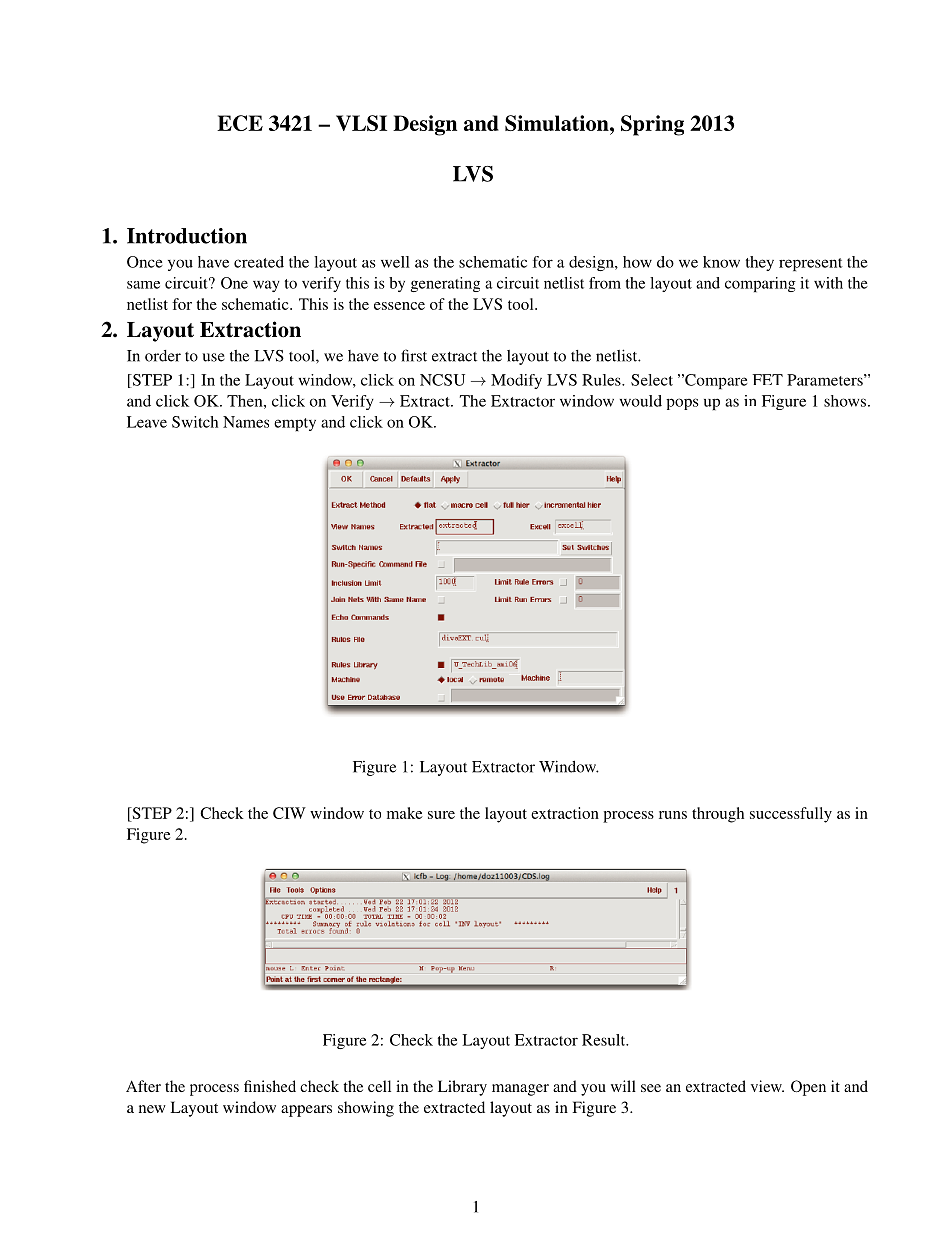  I want to click on VLSI, so click(361, 123).
